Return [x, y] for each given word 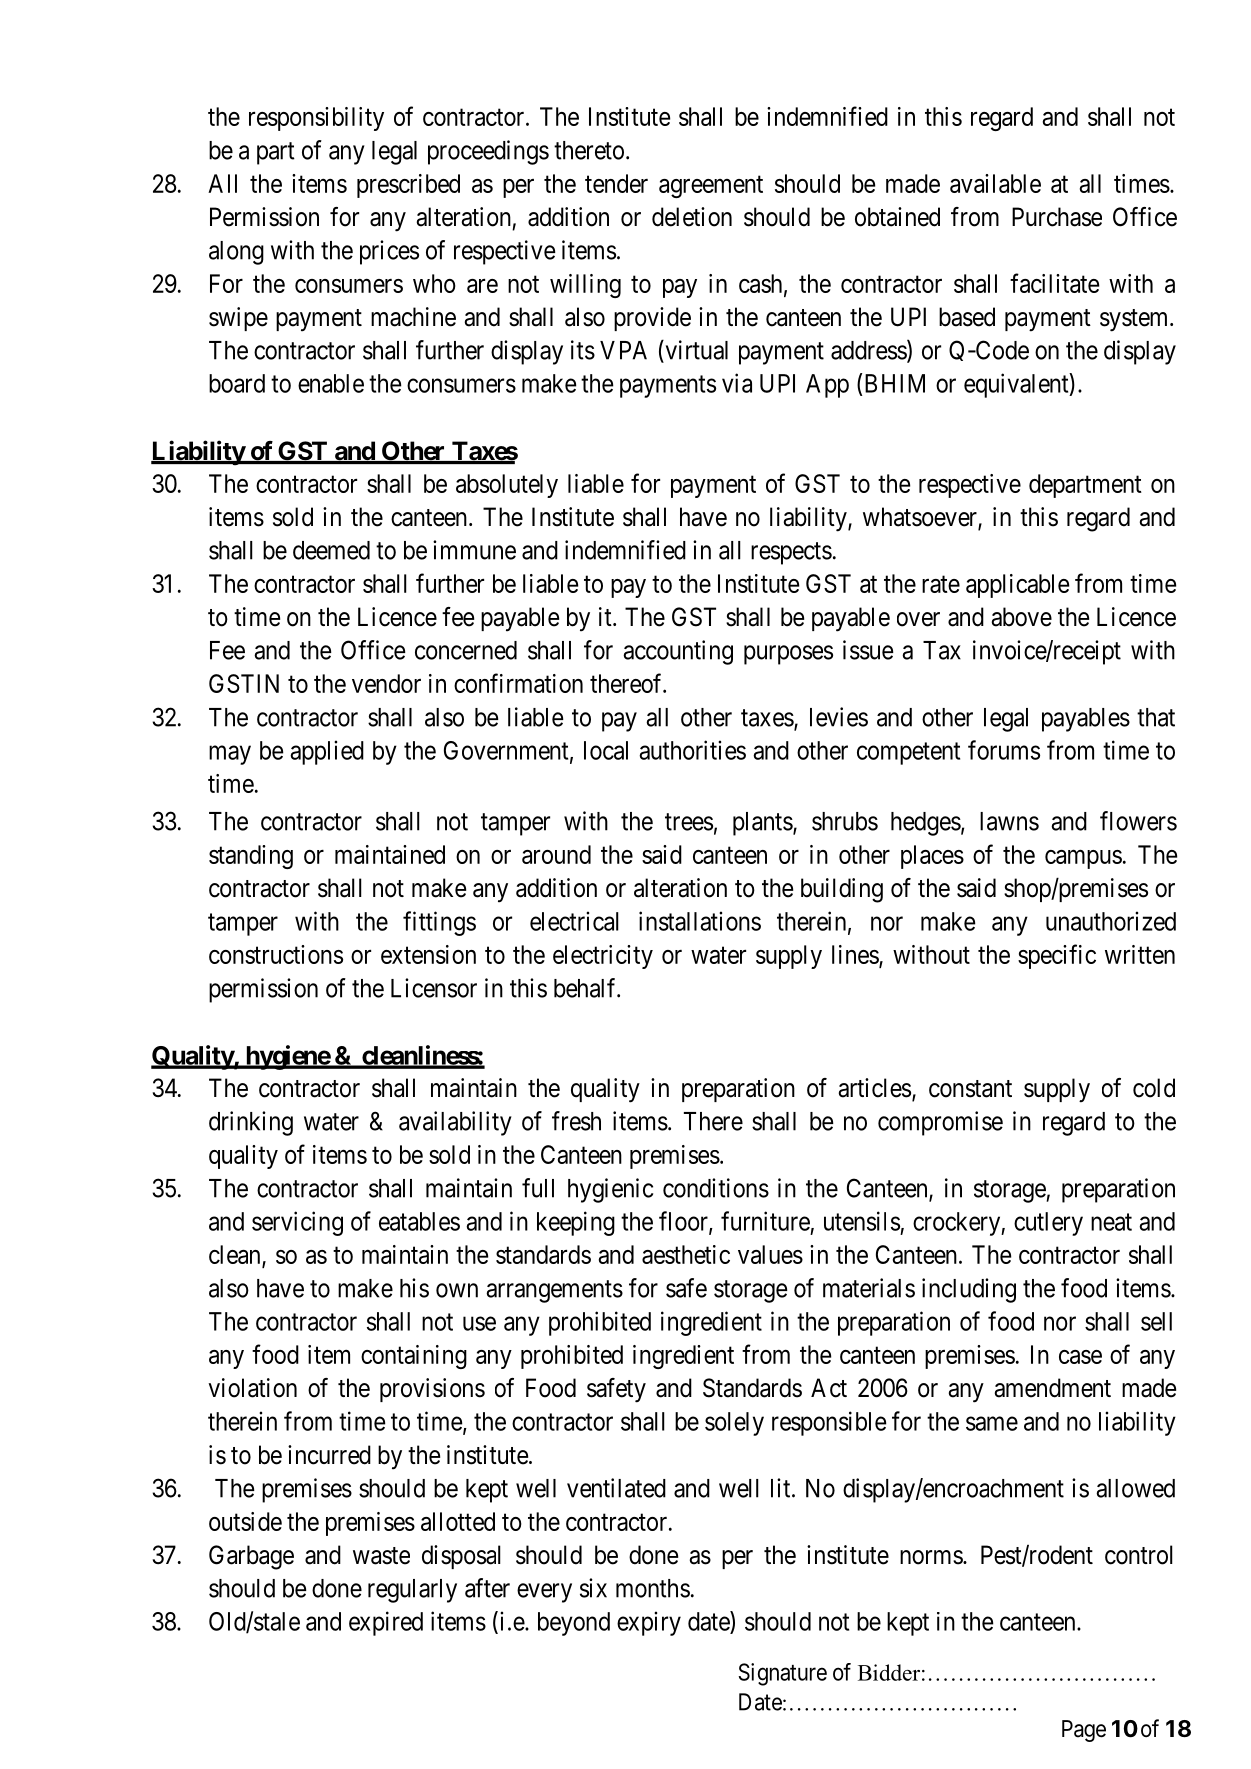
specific [1057, 956]
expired [386, 1623]
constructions [276, 954]
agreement [711, 187]
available [995, 183]
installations [700, 921]
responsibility [316, 119]
